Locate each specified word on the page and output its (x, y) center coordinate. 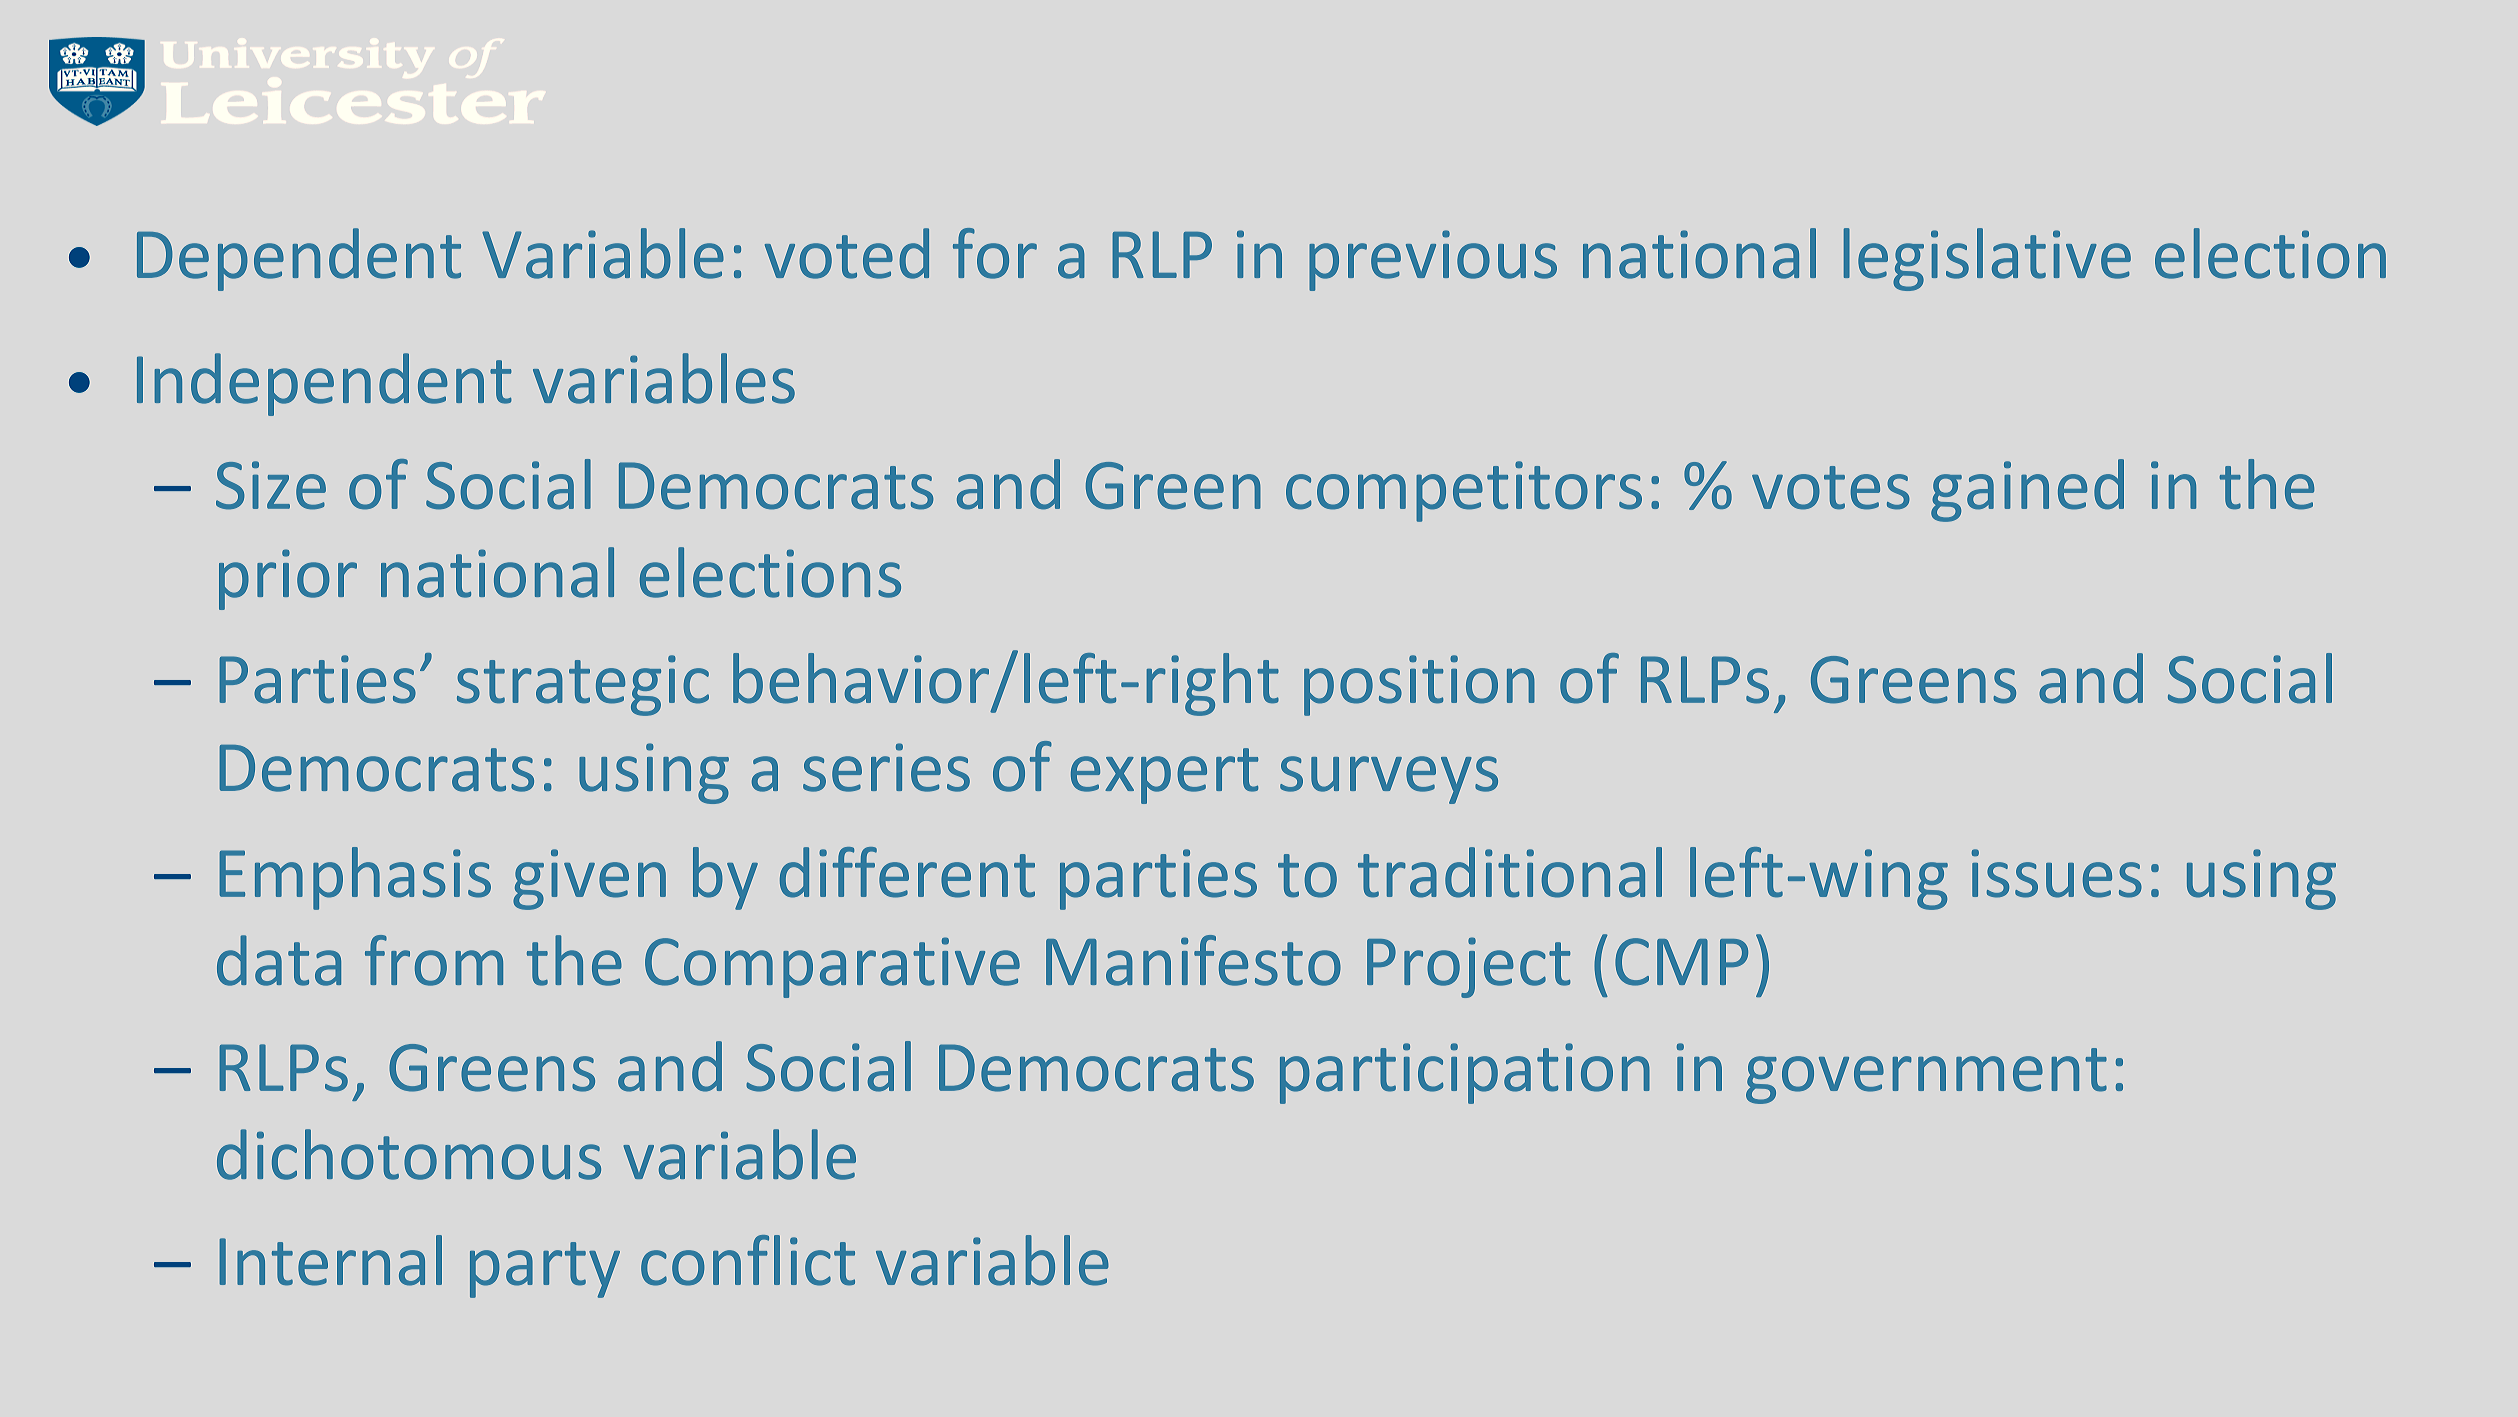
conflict (748, 1260)
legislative (1987, 259)
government (1926, 1076)
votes (1831, 488)
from (434, 960)
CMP (1681, 962)
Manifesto (1193, 960)
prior (288, 579)
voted (847, 253)
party (545, 1270)
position (1419, 685)
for (995, 253)
